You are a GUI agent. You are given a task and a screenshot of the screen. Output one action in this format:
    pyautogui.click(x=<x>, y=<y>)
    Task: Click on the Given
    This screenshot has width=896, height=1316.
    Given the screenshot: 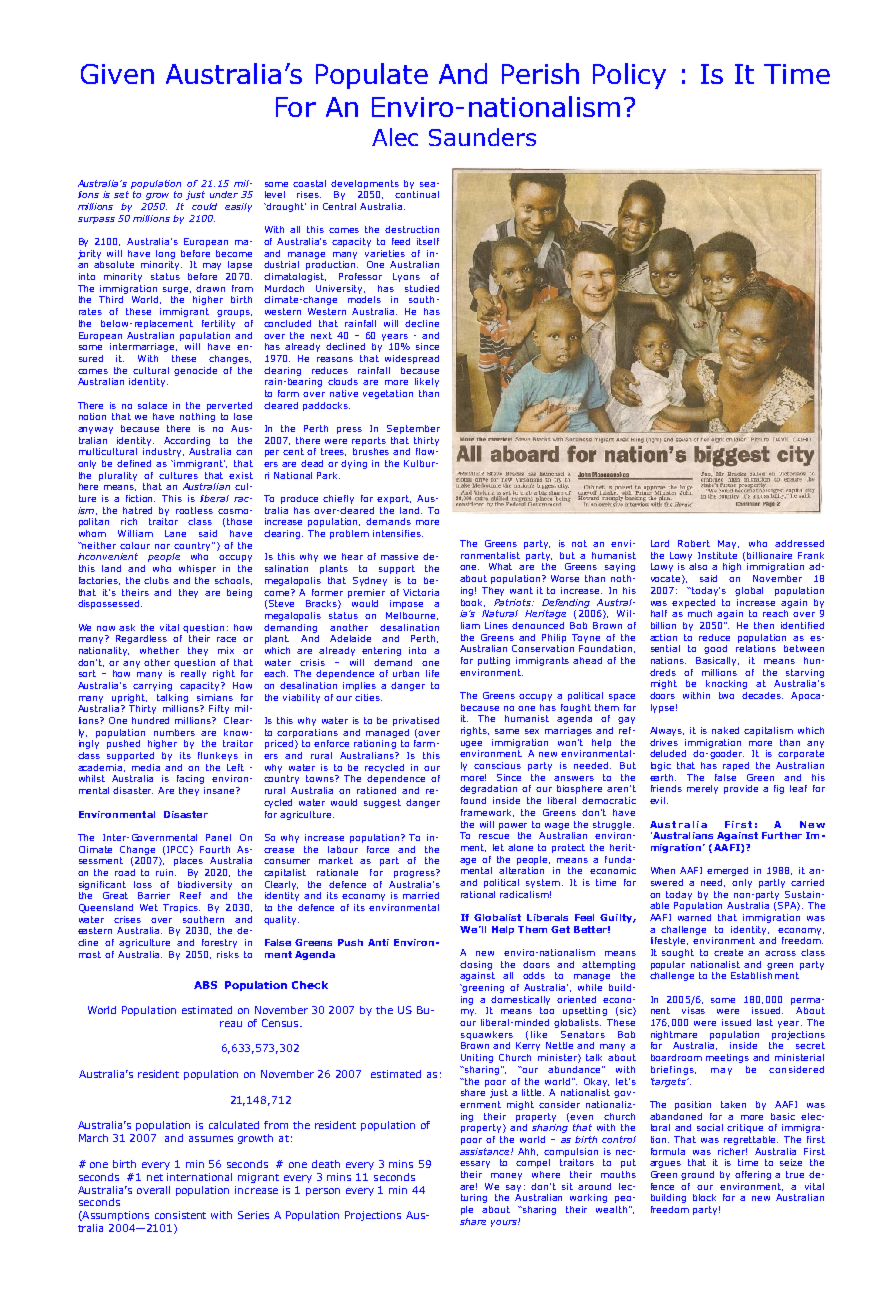 What is the action you would take?
    pyautogui.click(x=117, y=74)
